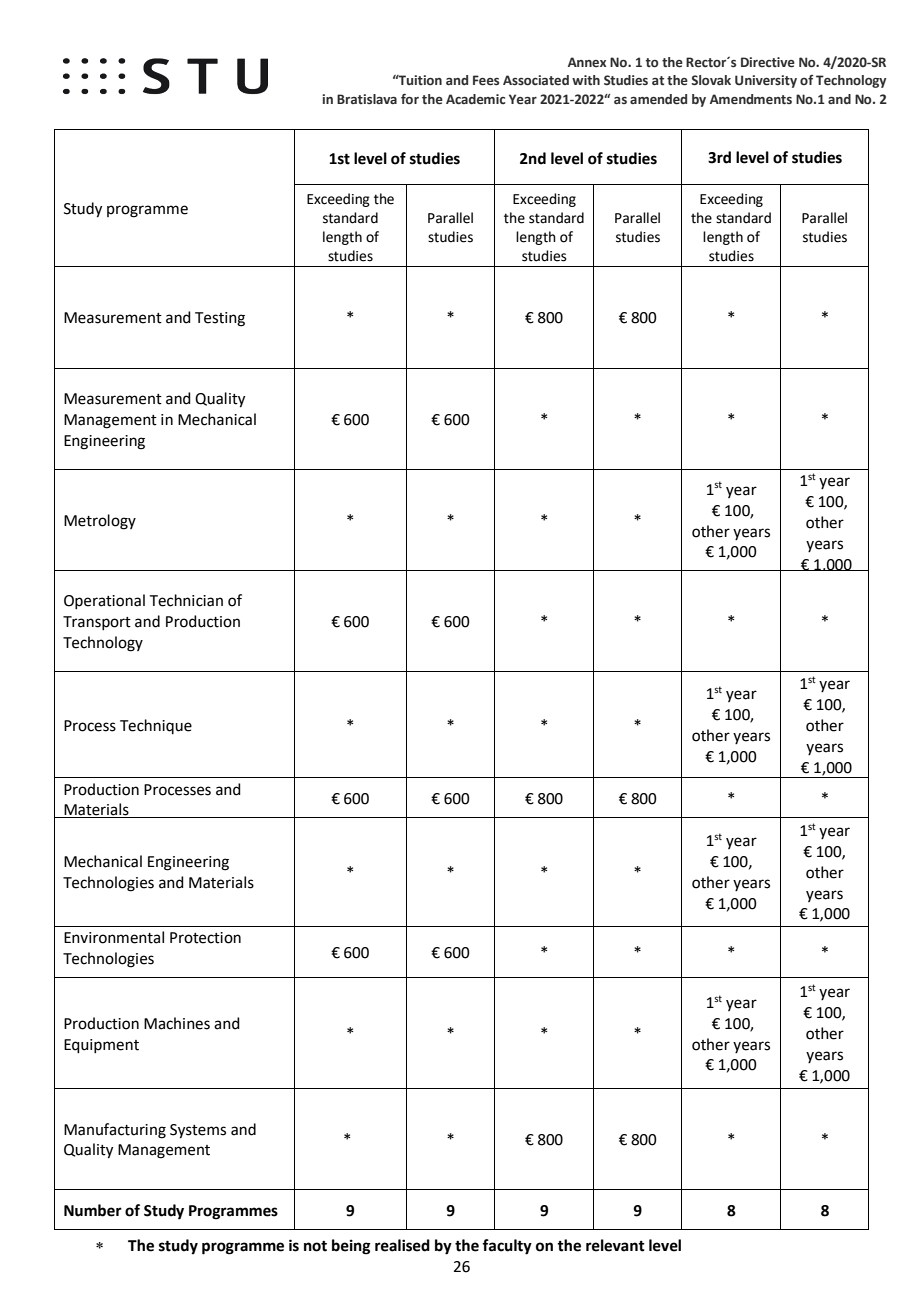 The height and width of the image is (1308, 924). What do you see at coordinates (367, 99) in the image?
I see `Bratislava` at bounding box center [367, 99].
